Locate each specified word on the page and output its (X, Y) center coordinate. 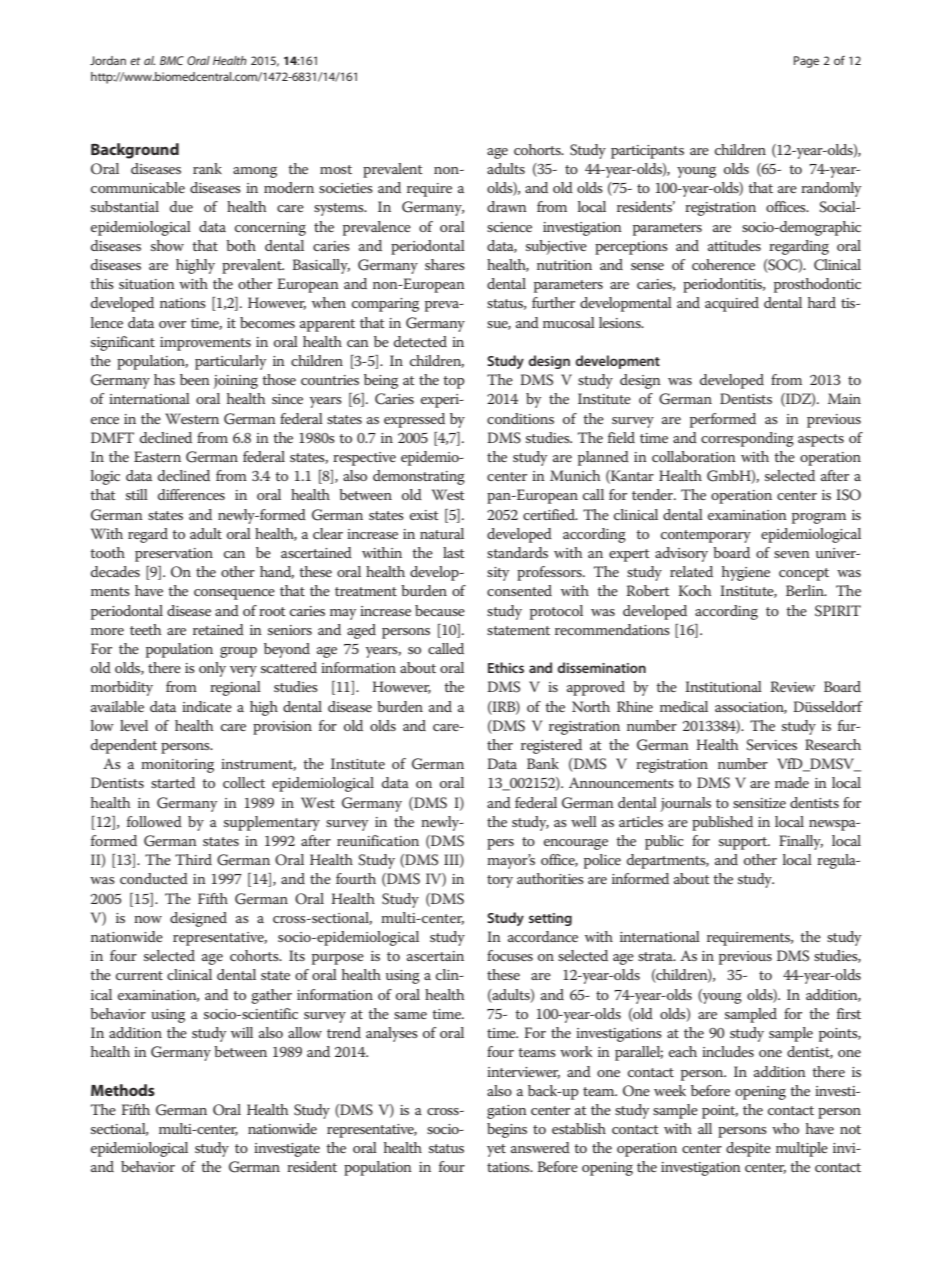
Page (806, 62)
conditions (520, 418)
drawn (507, 206)
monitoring (177, 766)
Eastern (157, 456)
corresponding (747, 439)
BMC (172, 60)
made (792, 782)
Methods (123, 1090)
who (785, 1128)
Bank (543, 763)
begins (507, 1130)
